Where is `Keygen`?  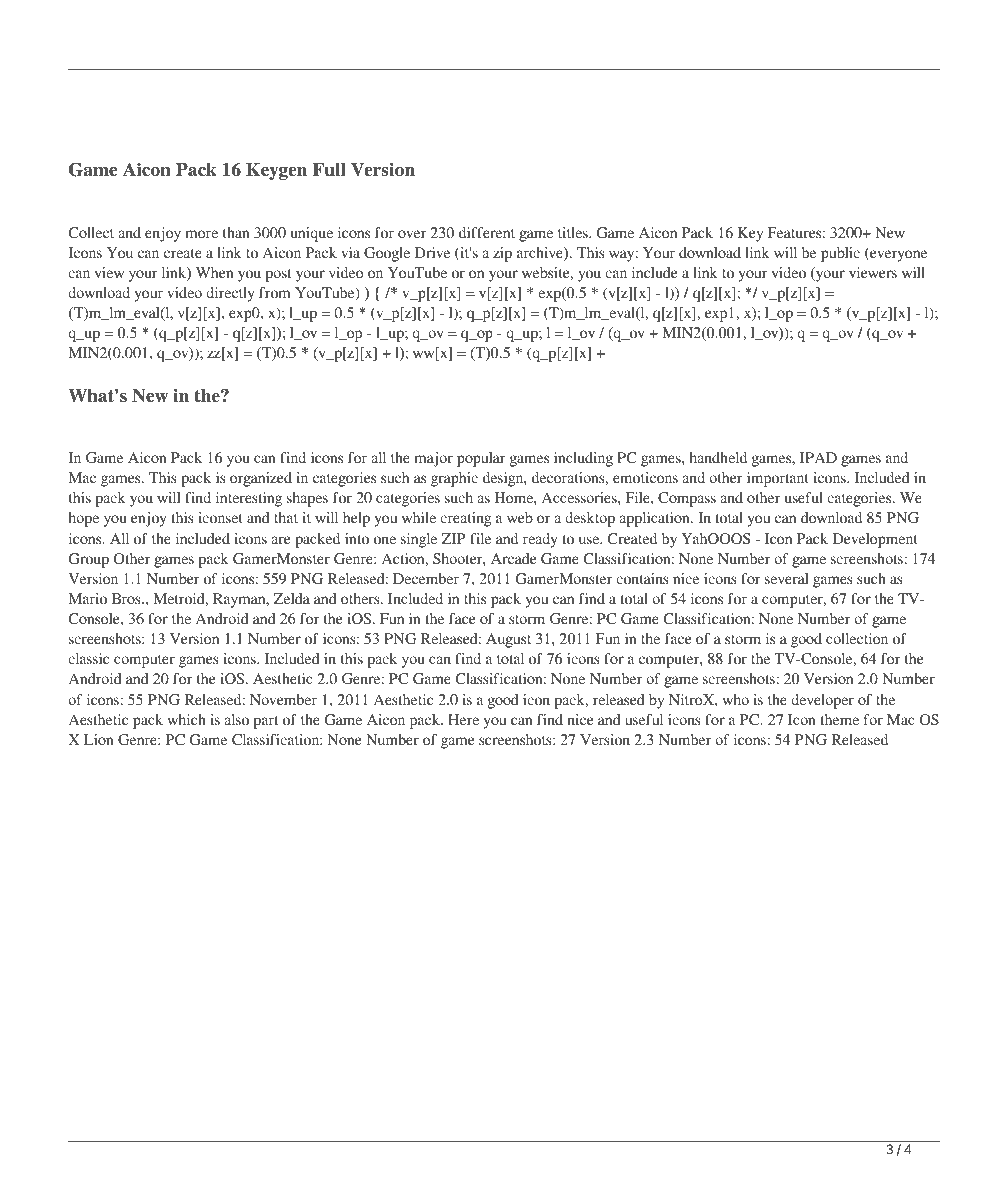 Keygen is located at coordinates (276, 171).
